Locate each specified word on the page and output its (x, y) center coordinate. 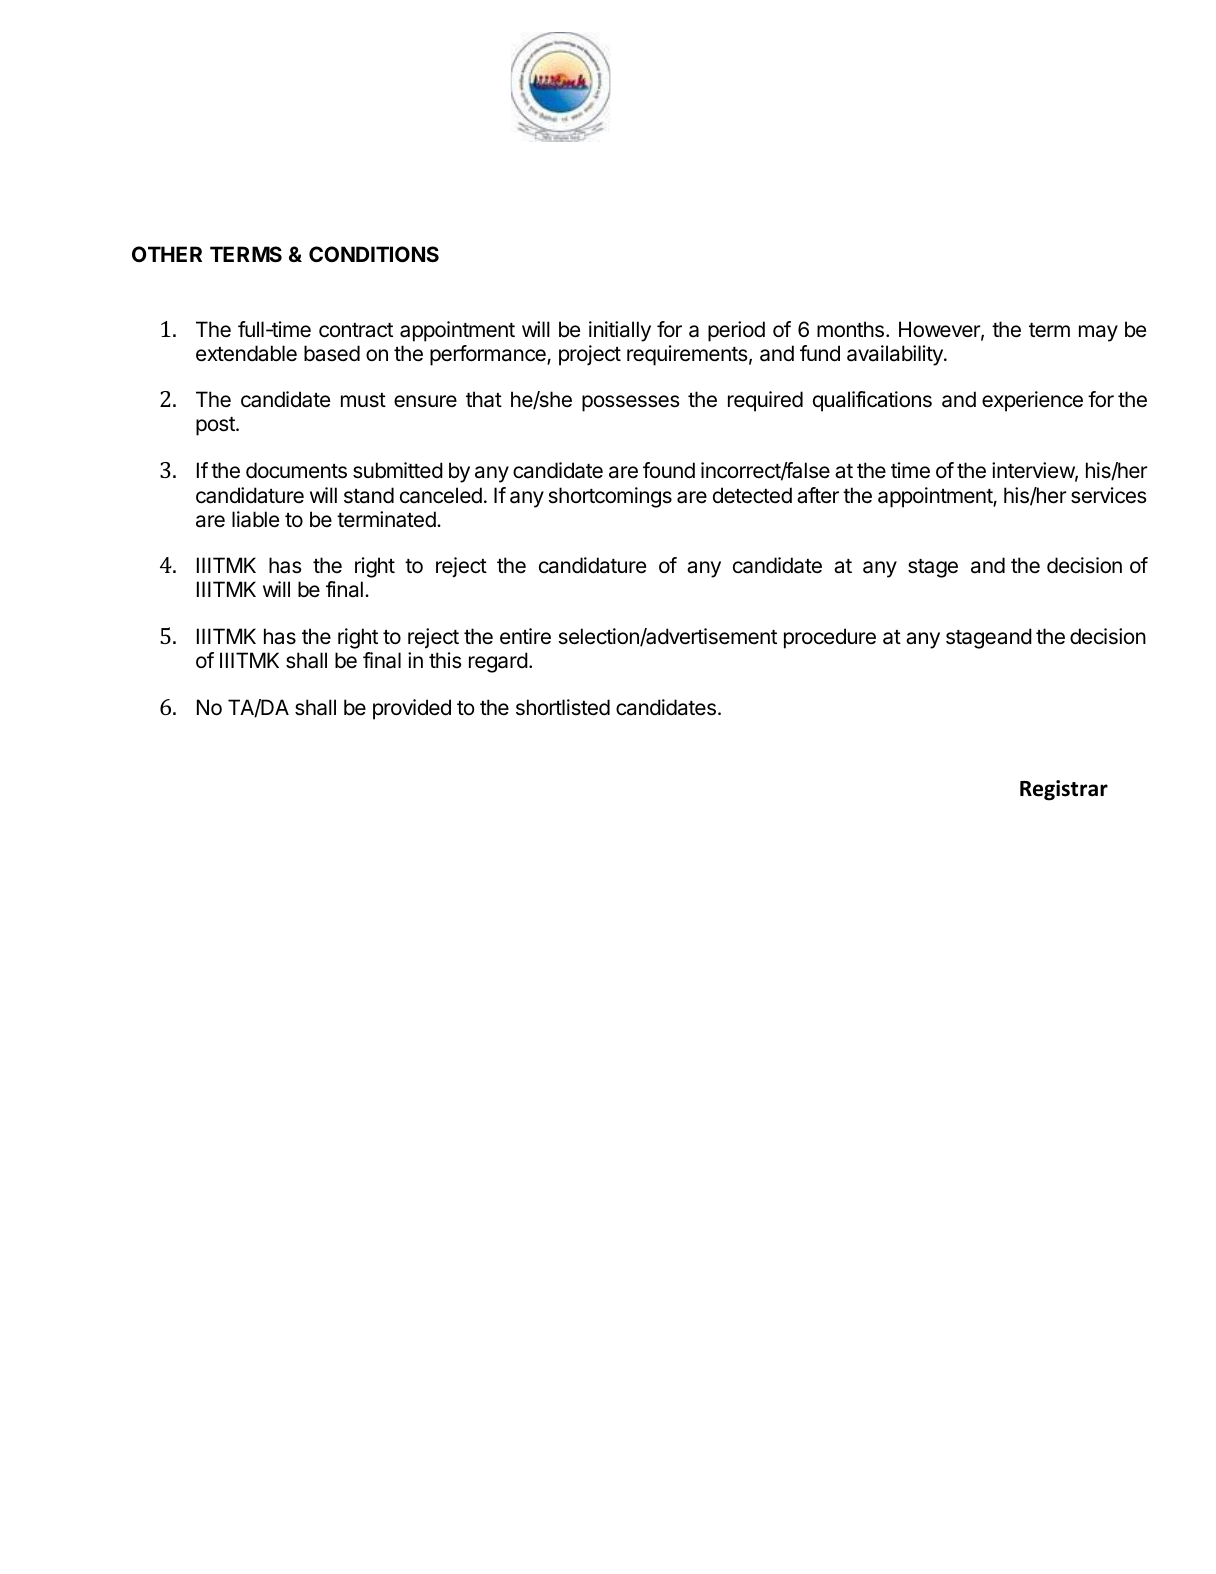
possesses (631, 403)
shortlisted (563, 707)
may (1098, 333)
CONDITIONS (374, 254)
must (363, 400)
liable (255, 519)
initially (620, 331)
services (1109, 495)
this (445, 660)
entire (525, 636)
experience (1032, 401)
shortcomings (610, 497)
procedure (830, 638)
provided (412, 709)
